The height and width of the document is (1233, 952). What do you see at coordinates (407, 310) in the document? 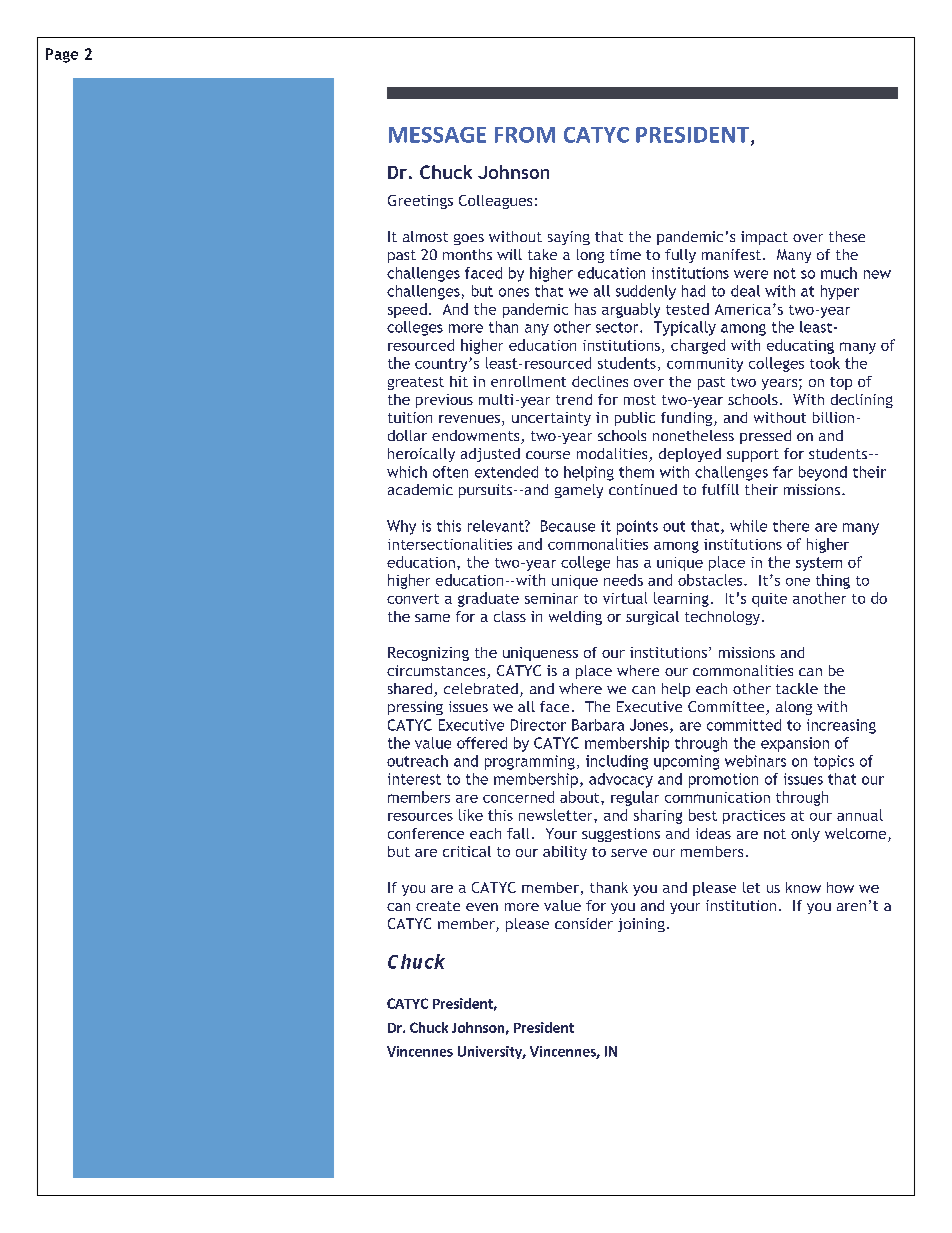
I see `speed` at bounding box center [407, 310].
